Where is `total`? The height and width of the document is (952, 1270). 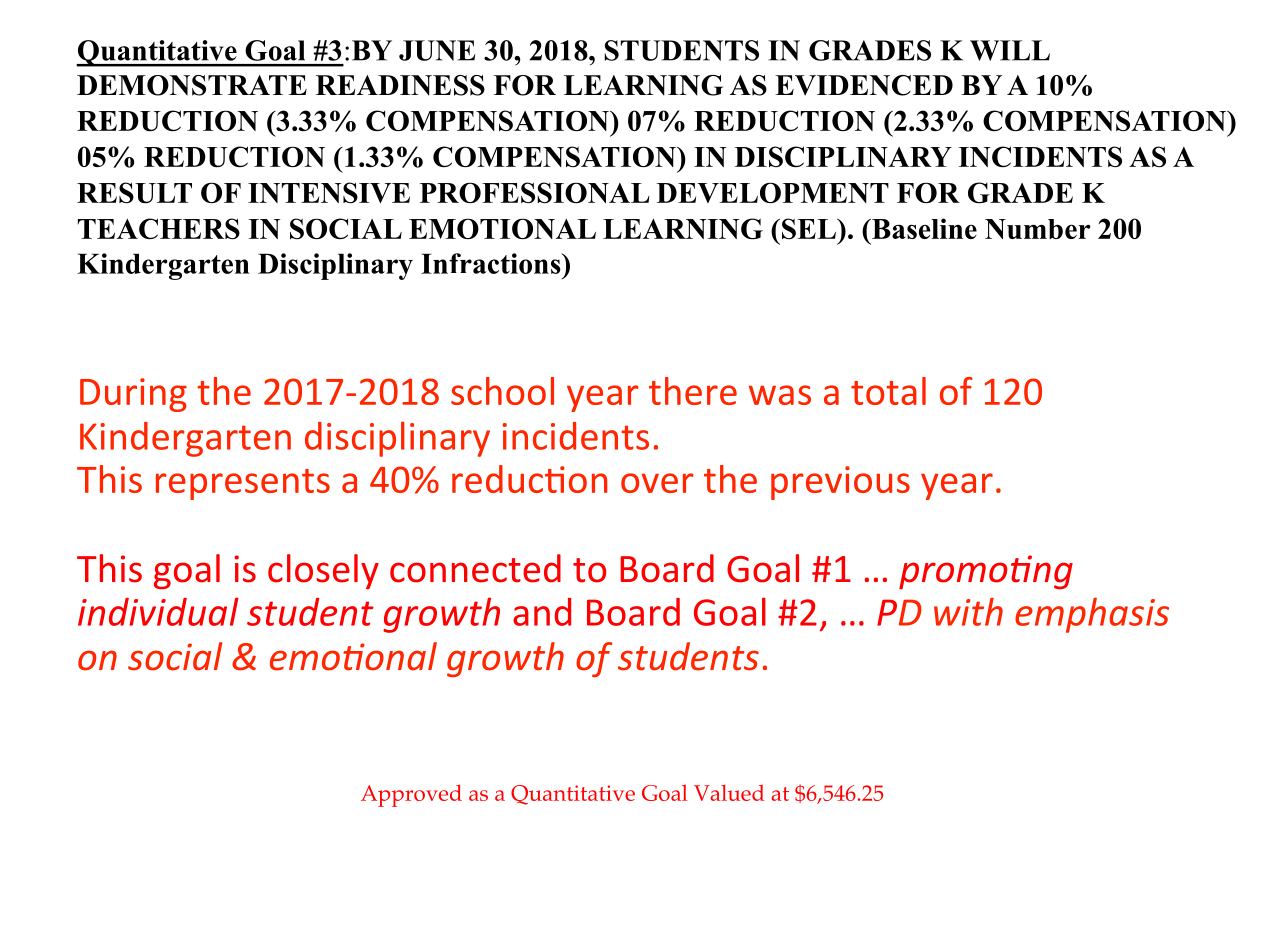 total is located at coordinates (888, 391).
